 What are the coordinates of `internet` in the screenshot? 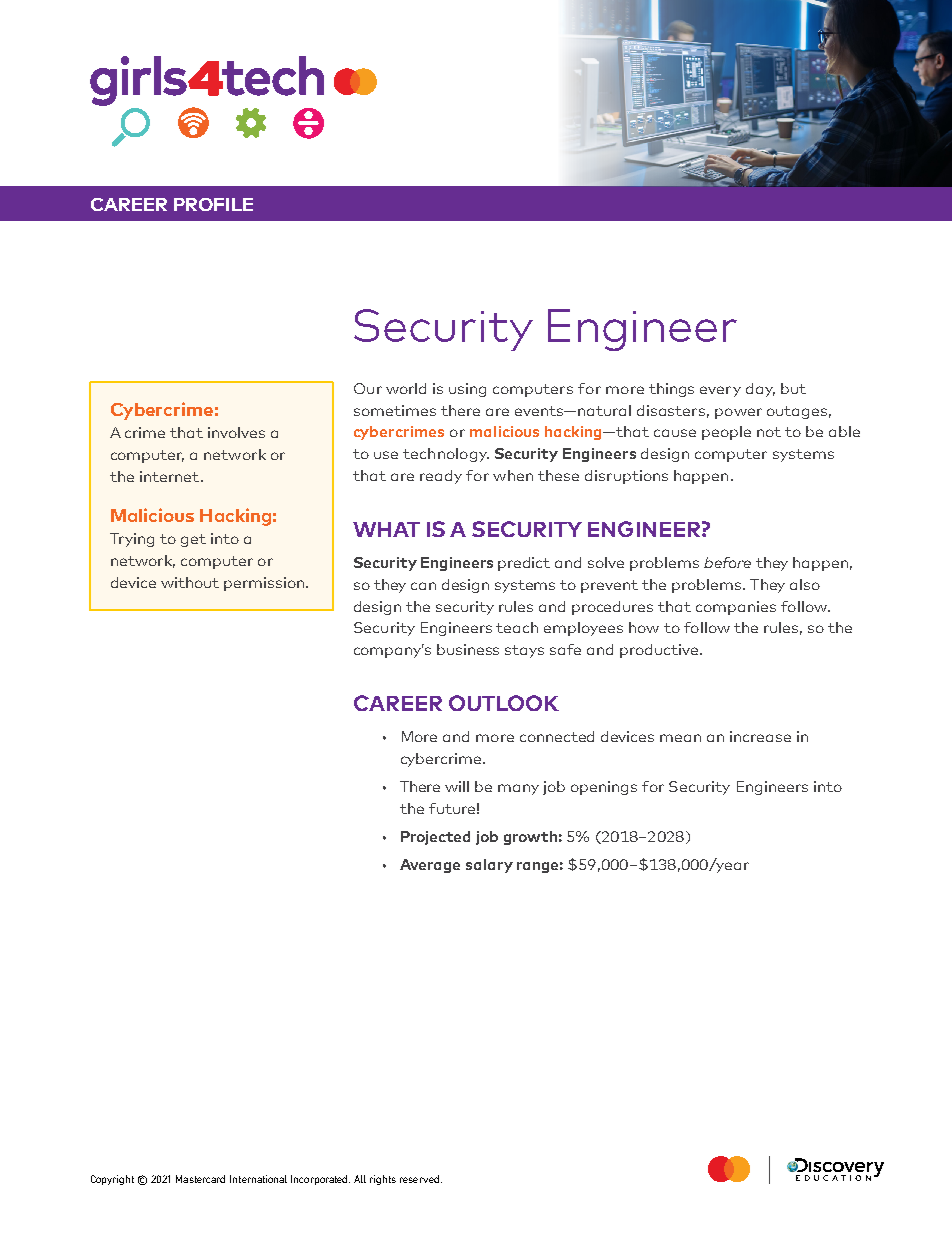 It's located at (169, 476).
